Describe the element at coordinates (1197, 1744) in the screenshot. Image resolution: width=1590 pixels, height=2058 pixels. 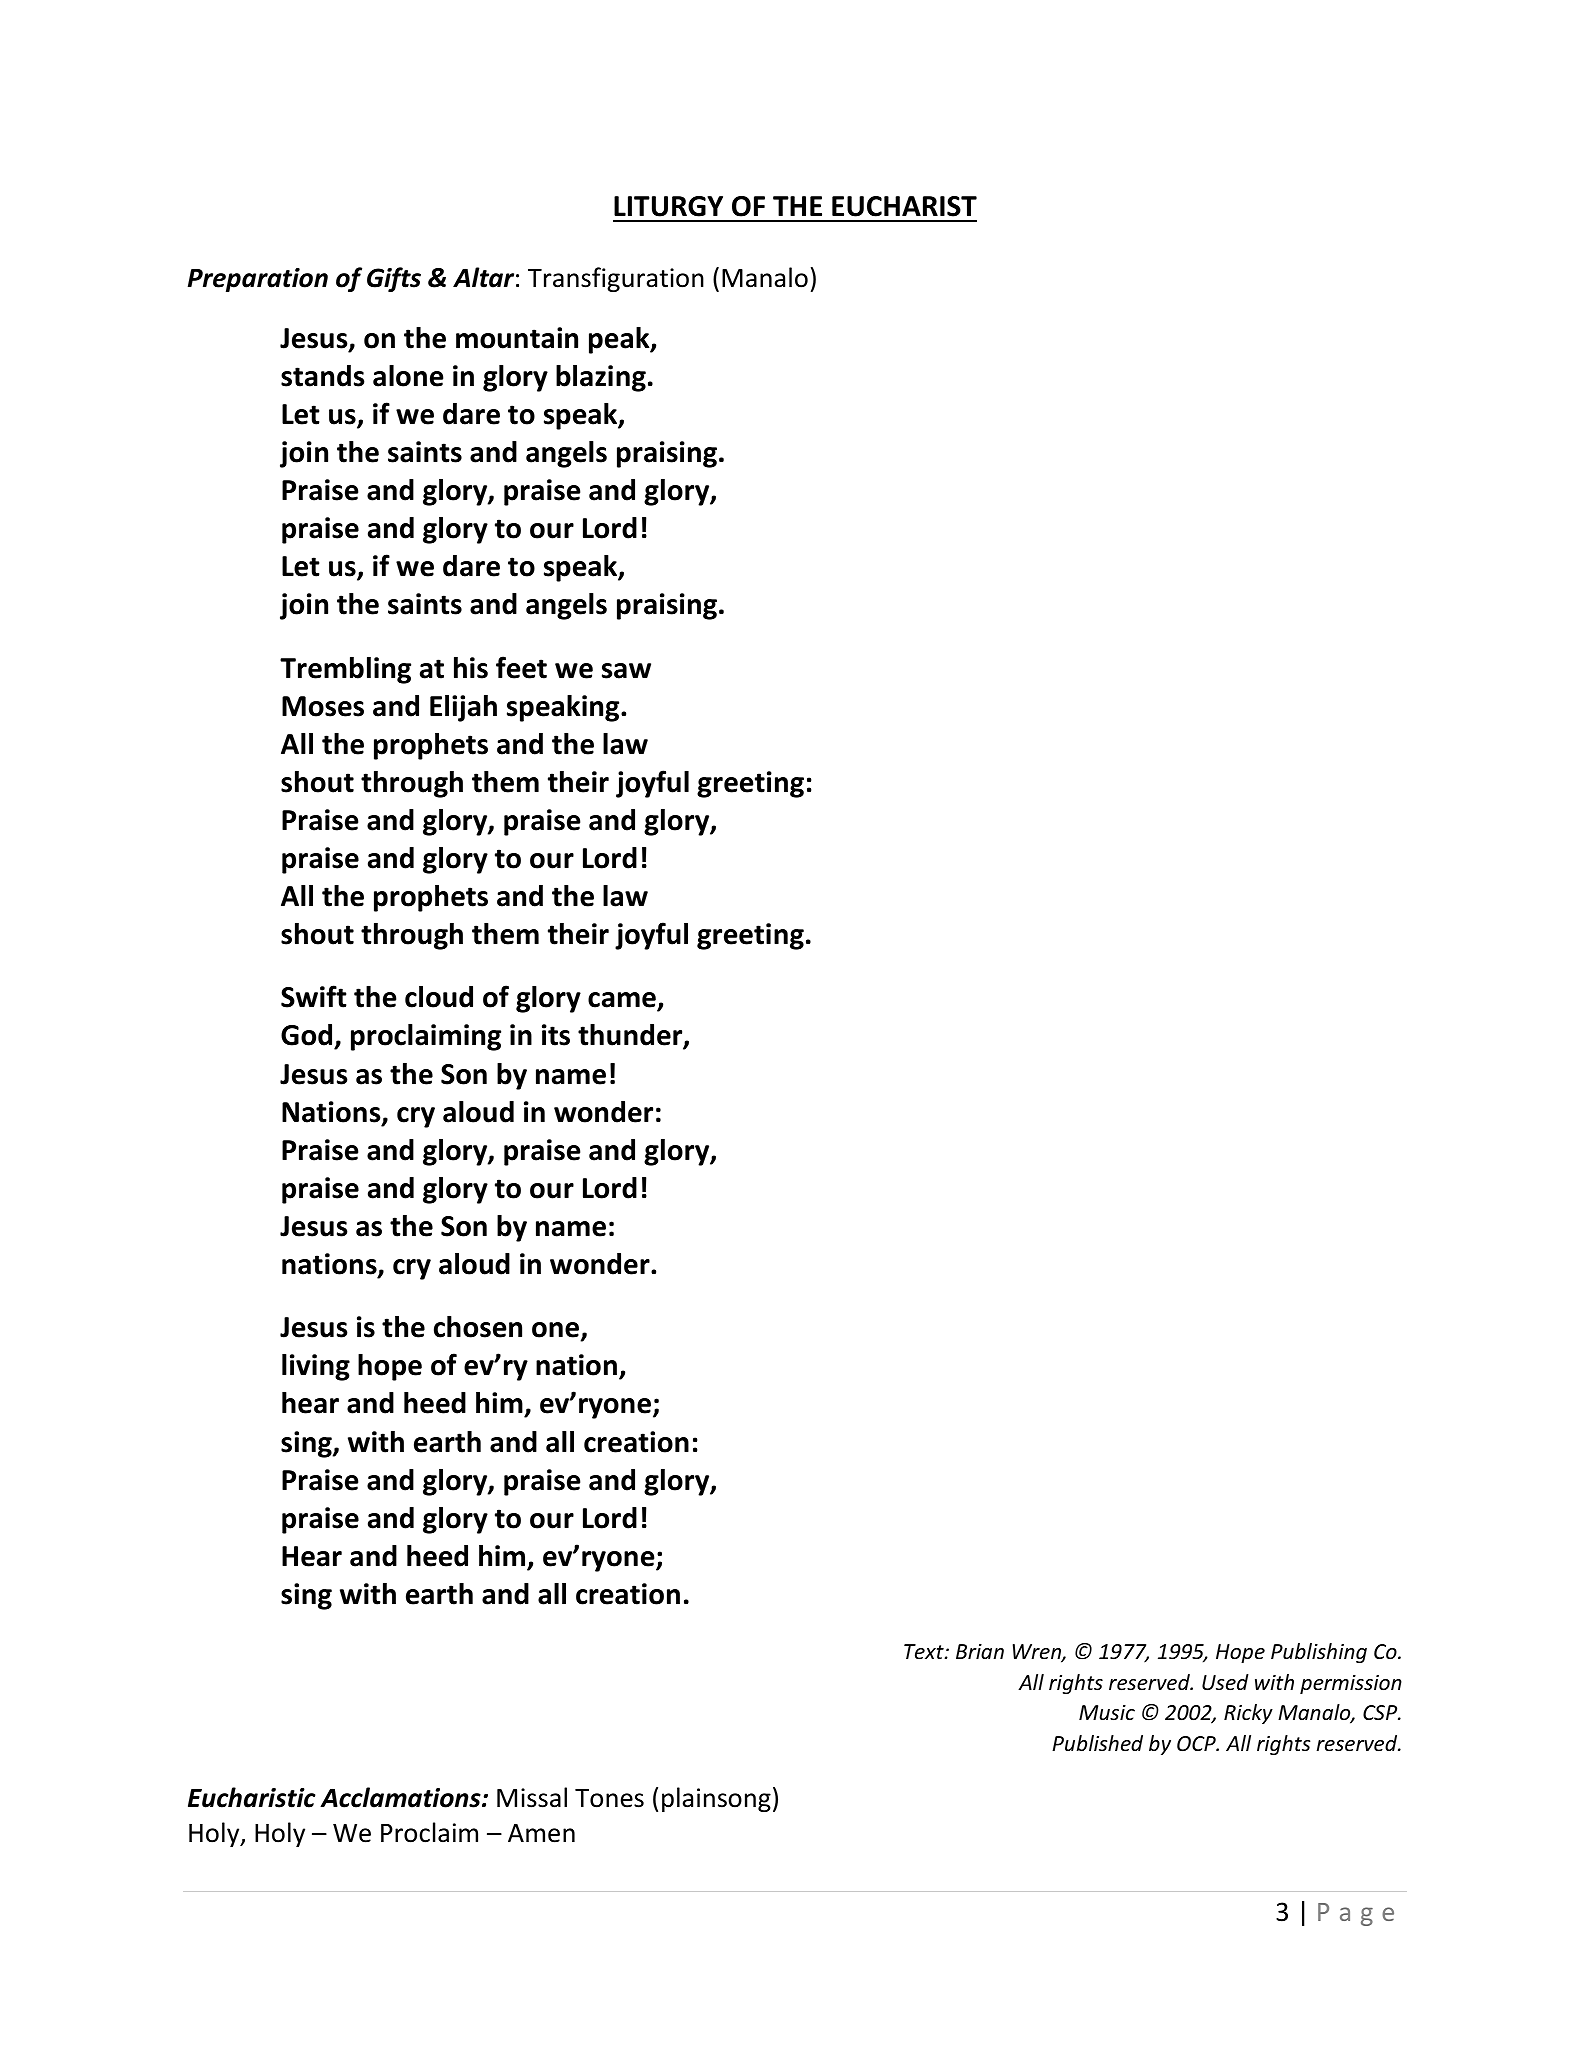
I see `OCP` at that location.
